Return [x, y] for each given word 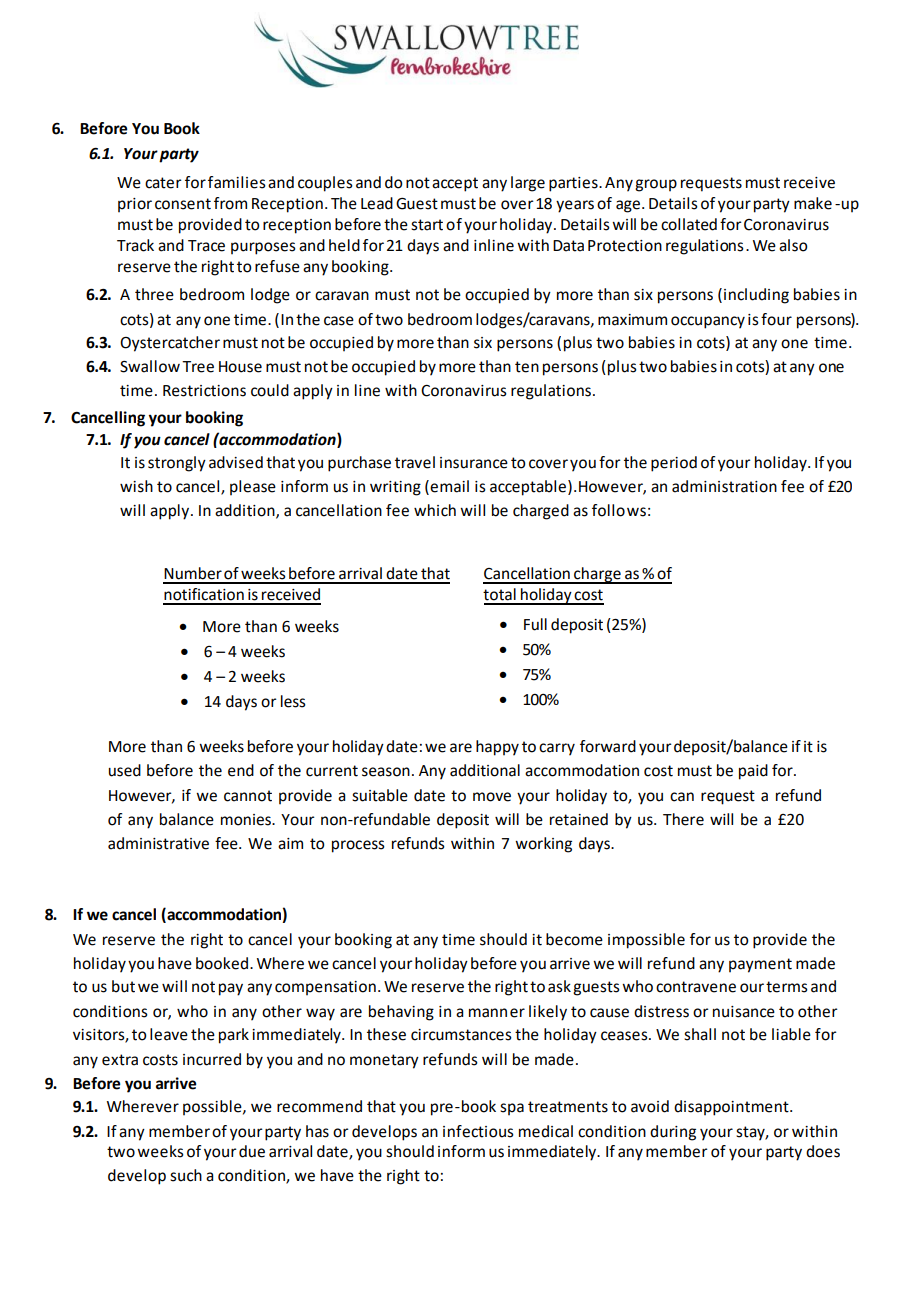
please [253, 487]
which [435, 510]
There [683, 819]
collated [689, 224]
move [492, 797]
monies [247, 820]
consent [183, 204]
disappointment [732, 1108]
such [186, 1175]
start [427, 225]
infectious [478, 1131]
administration [724, 486]
